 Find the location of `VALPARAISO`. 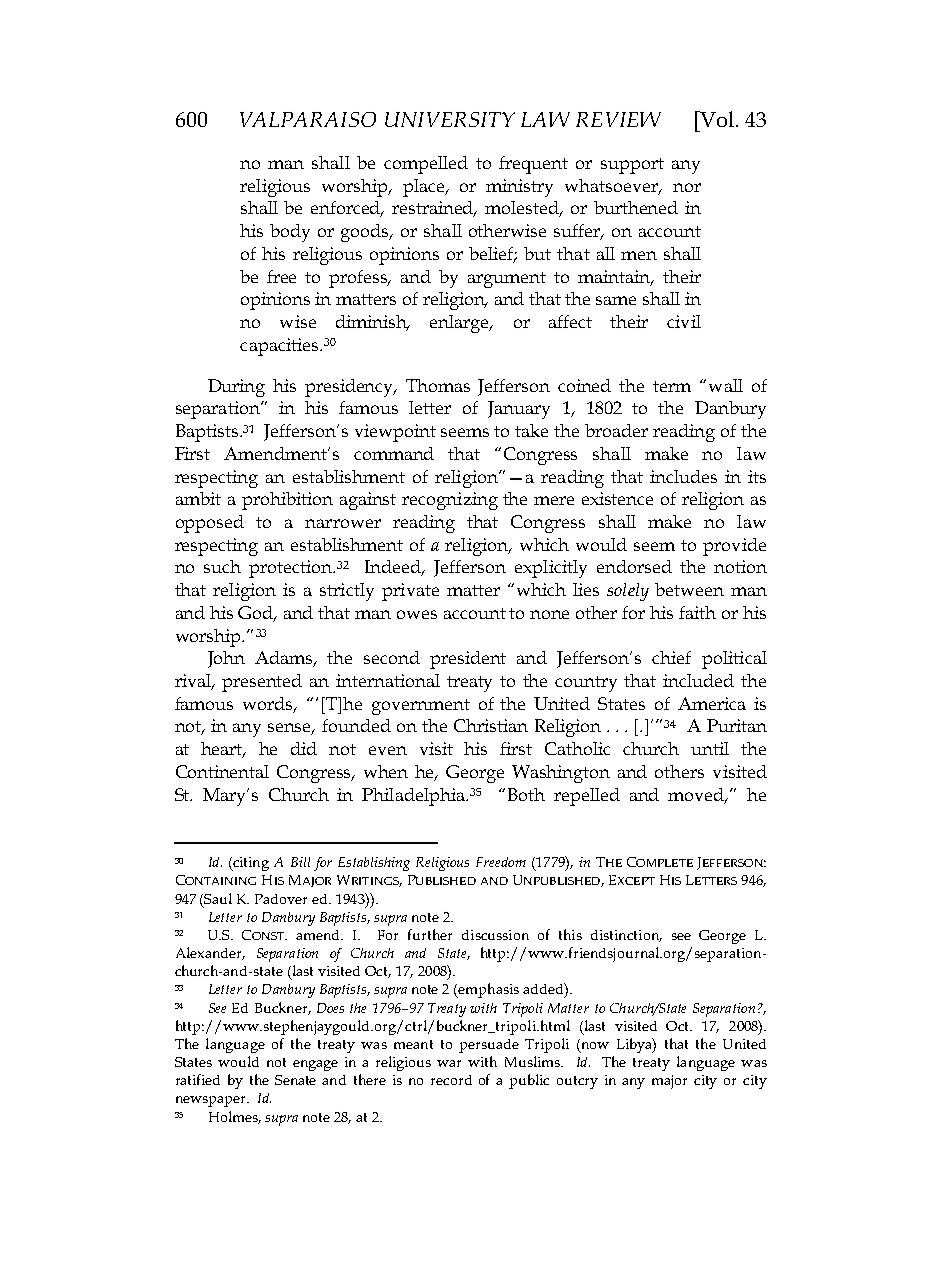

VALPARAISO is located at coordinates (308, 119).
